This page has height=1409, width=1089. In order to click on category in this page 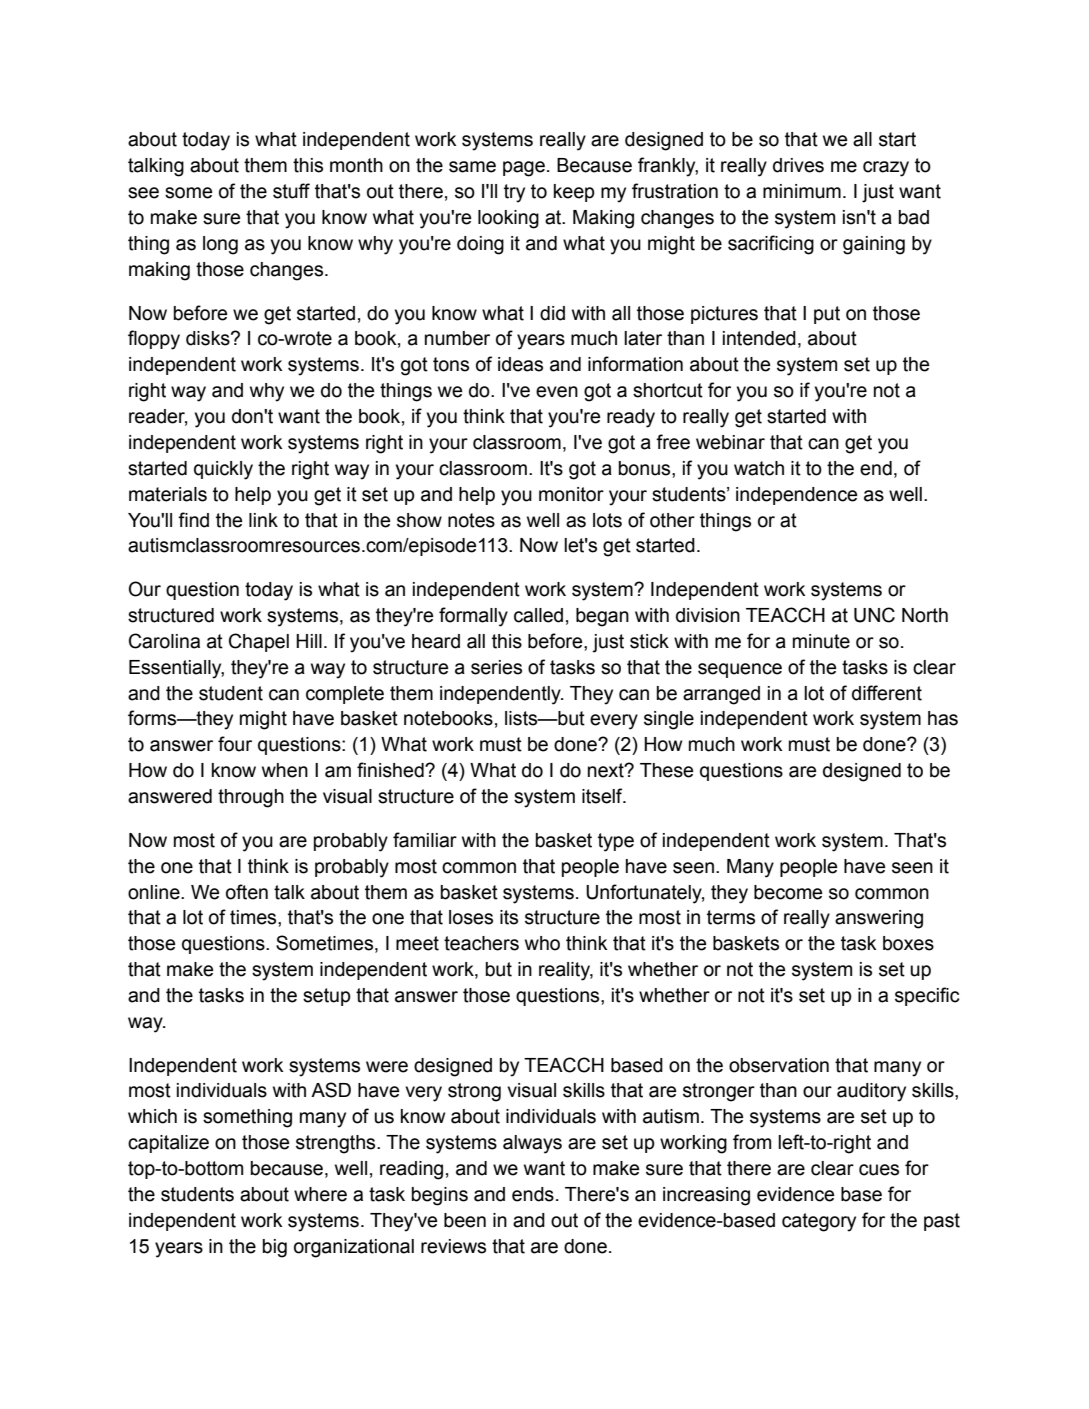, I will do `click(819, 1222)`.
